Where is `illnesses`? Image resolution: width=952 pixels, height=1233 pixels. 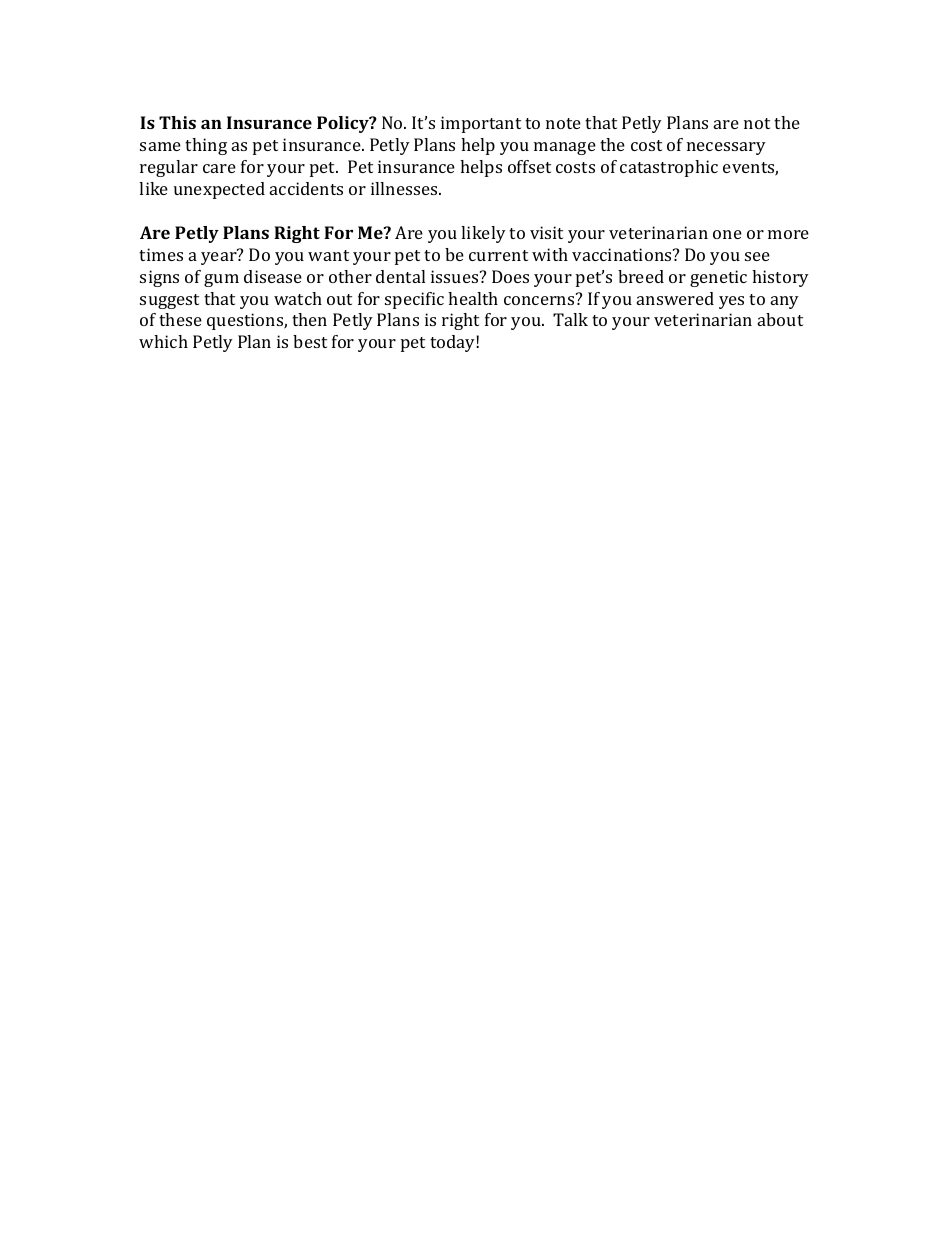 illnesses is located at coordinates (405, 188).
